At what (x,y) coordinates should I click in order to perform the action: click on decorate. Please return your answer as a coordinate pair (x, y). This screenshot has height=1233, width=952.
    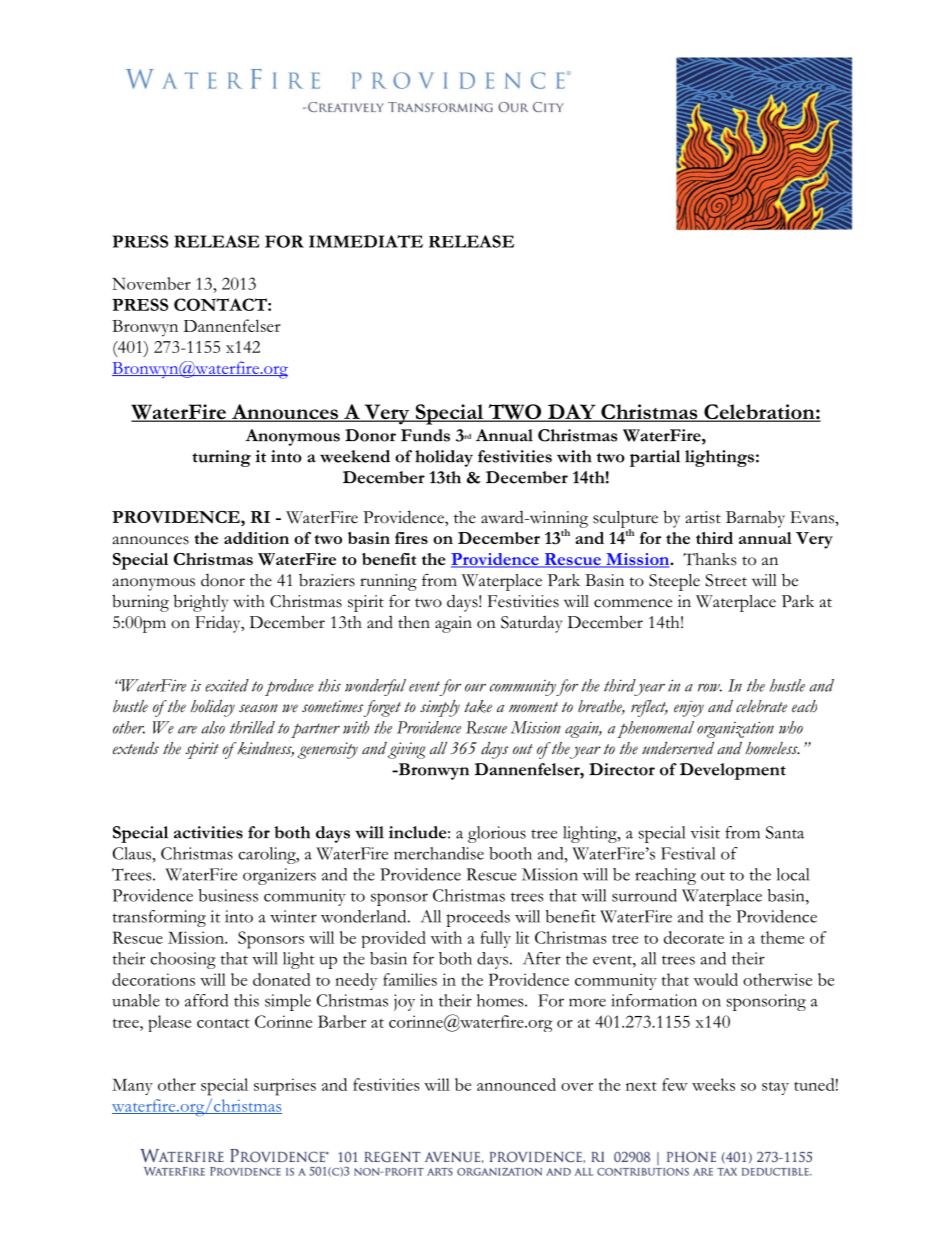
    Looking at the image, I should click on (694, 937).
